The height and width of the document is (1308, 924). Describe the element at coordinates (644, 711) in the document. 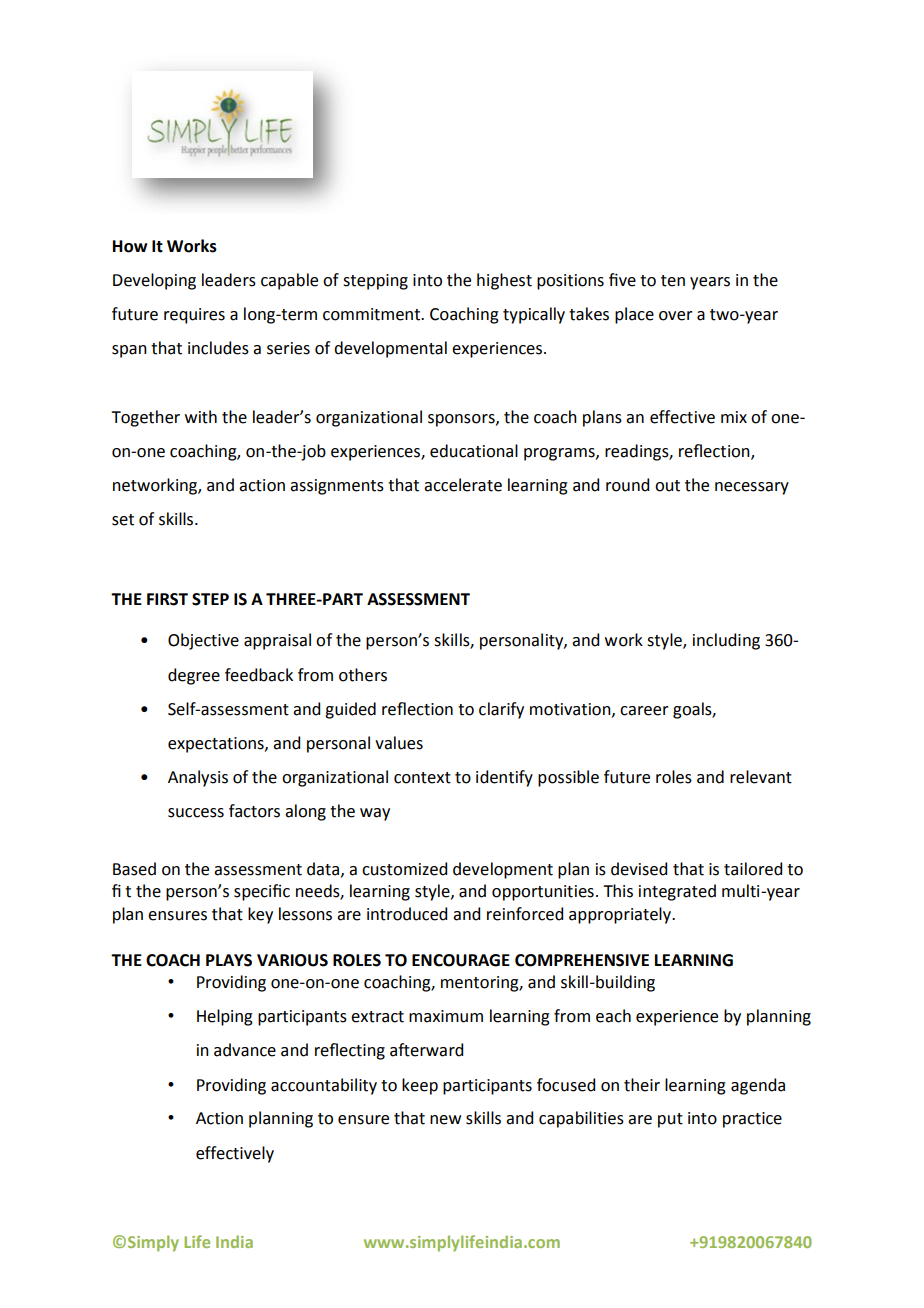

I see `career` at that location.
